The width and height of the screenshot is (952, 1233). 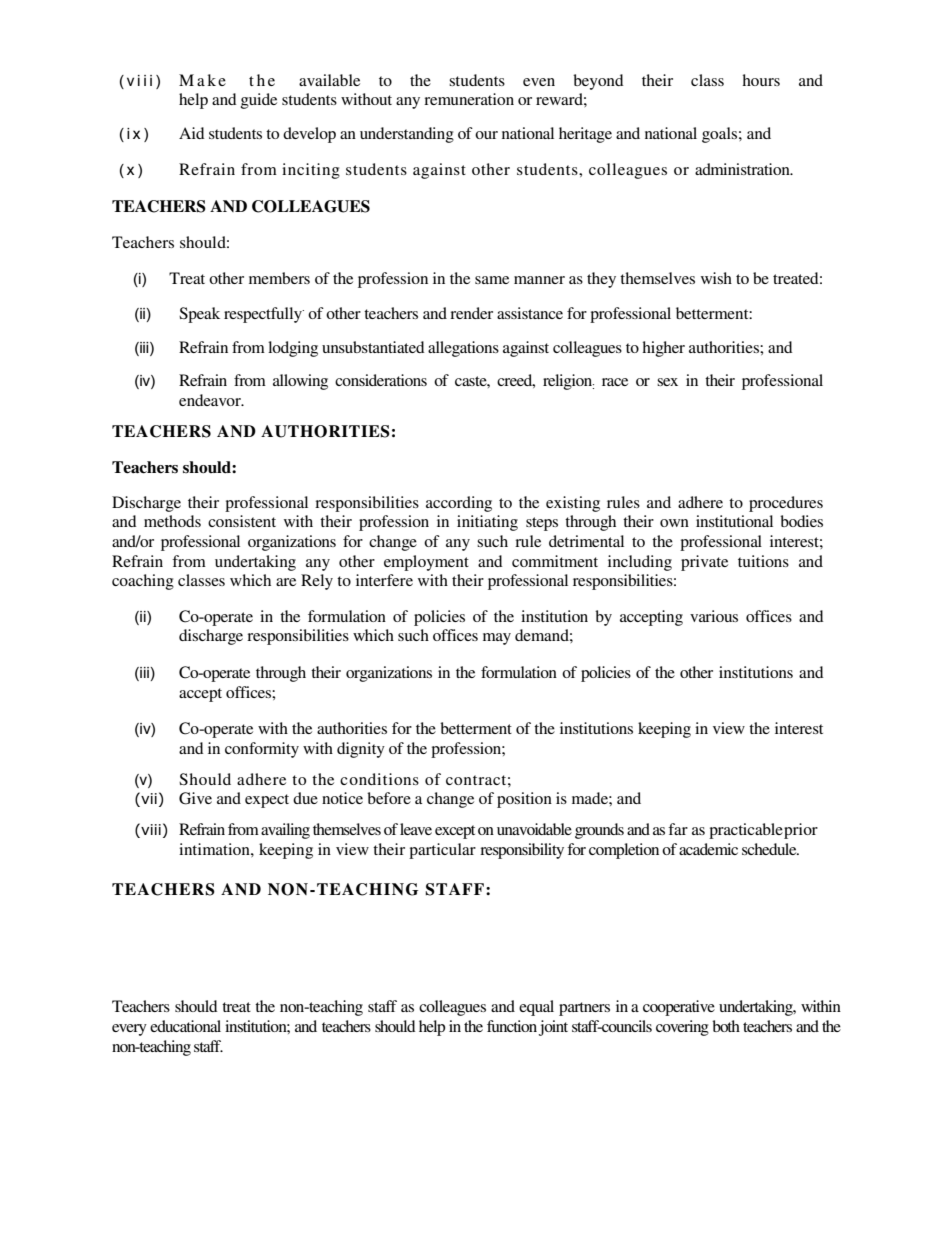 What do you see at coordinates (426, 563) in the screenshot?
I see `employment` at bounding box center [426, 563].
